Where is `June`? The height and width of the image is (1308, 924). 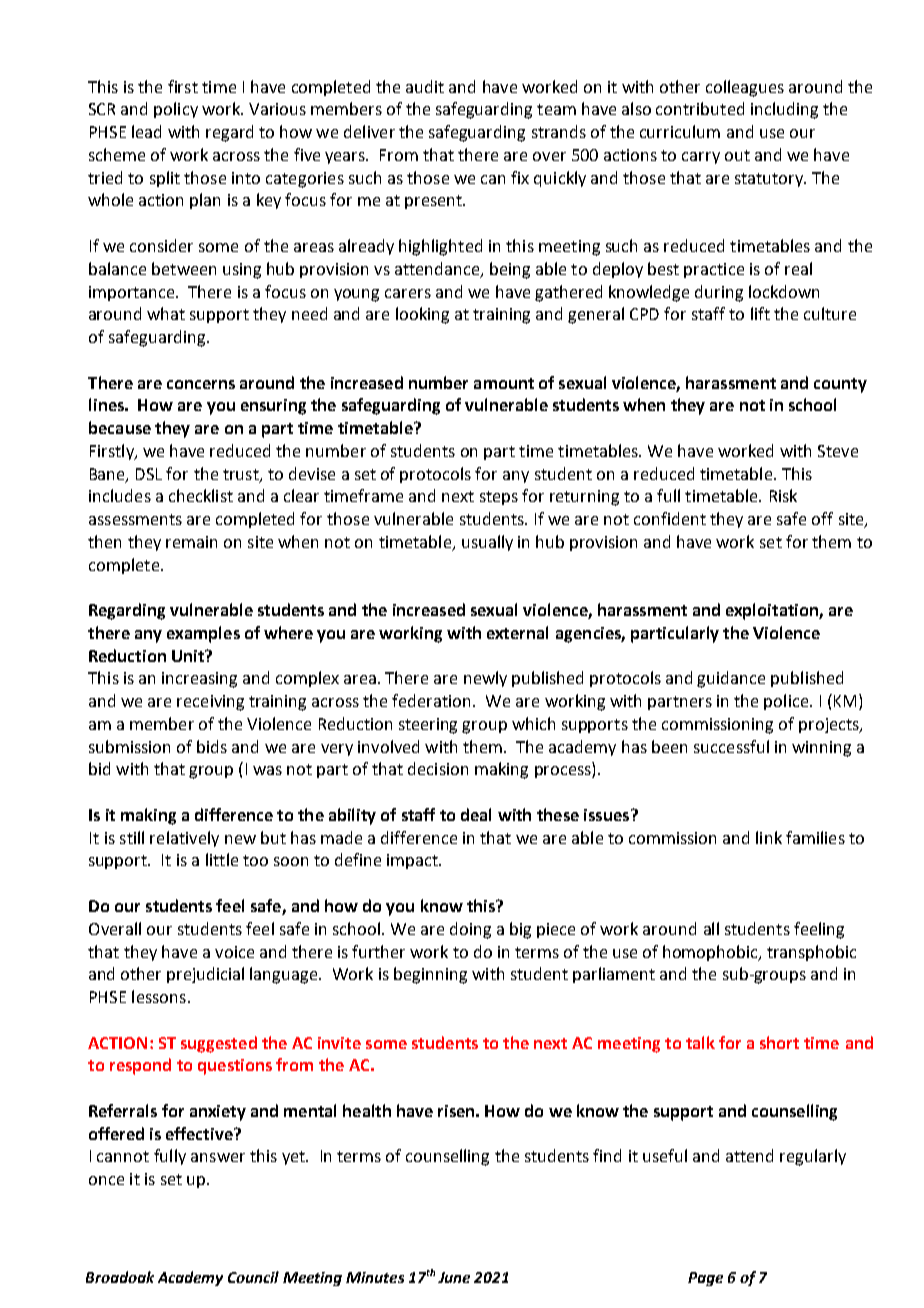
June is located at coordinates (454, 1277).
